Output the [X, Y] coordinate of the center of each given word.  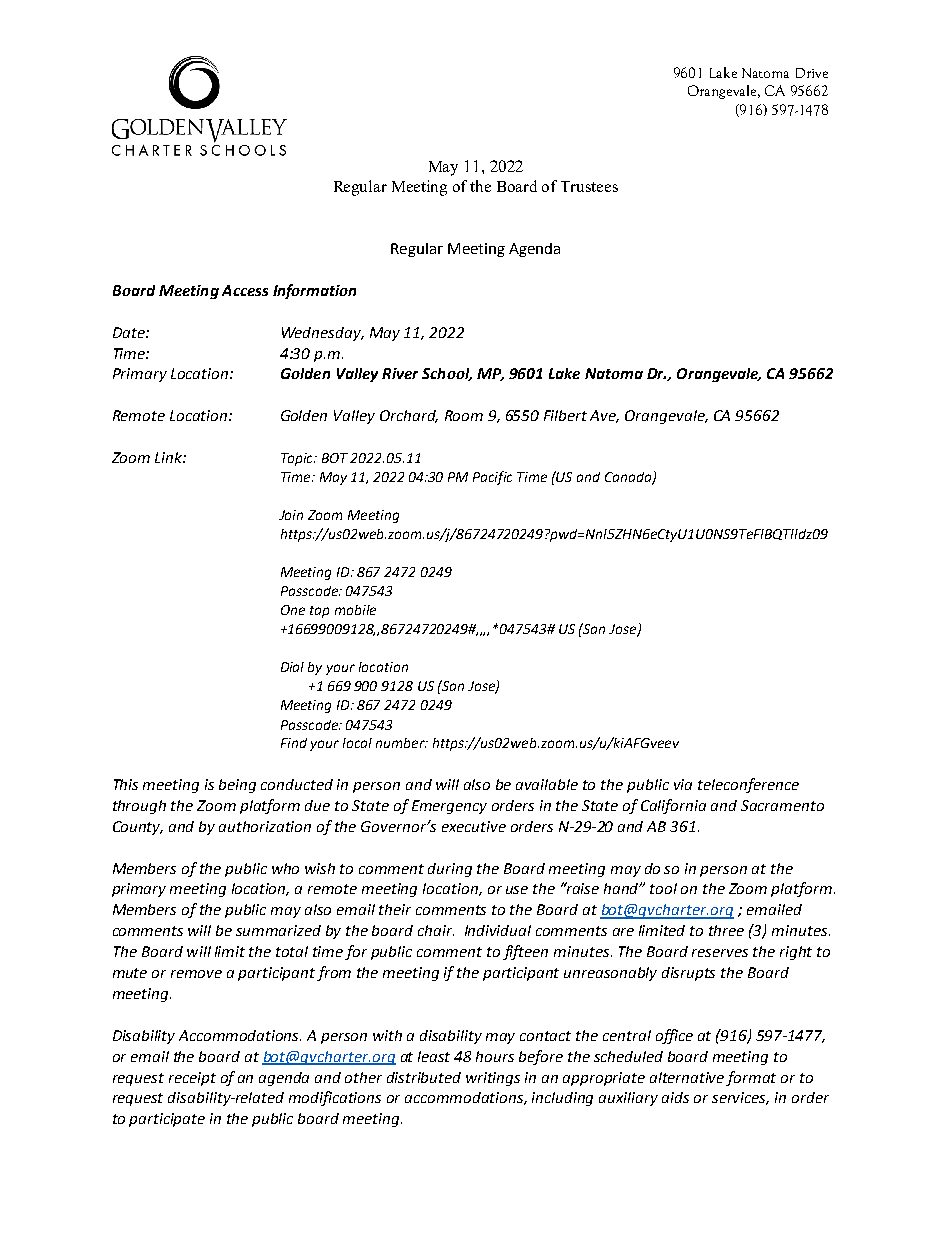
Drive [812, 73]
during [450, 870]
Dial [292, 667]
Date [130, 332]
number [401, 743]
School [447, 374]
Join [291, 515]
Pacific [492, 478]
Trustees [589, 186]
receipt [192, 1079]
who [285, 868]
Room [464, 415]
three [726, 930]
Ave [604, 416]
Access [245, 290]
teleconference [748, 785]
